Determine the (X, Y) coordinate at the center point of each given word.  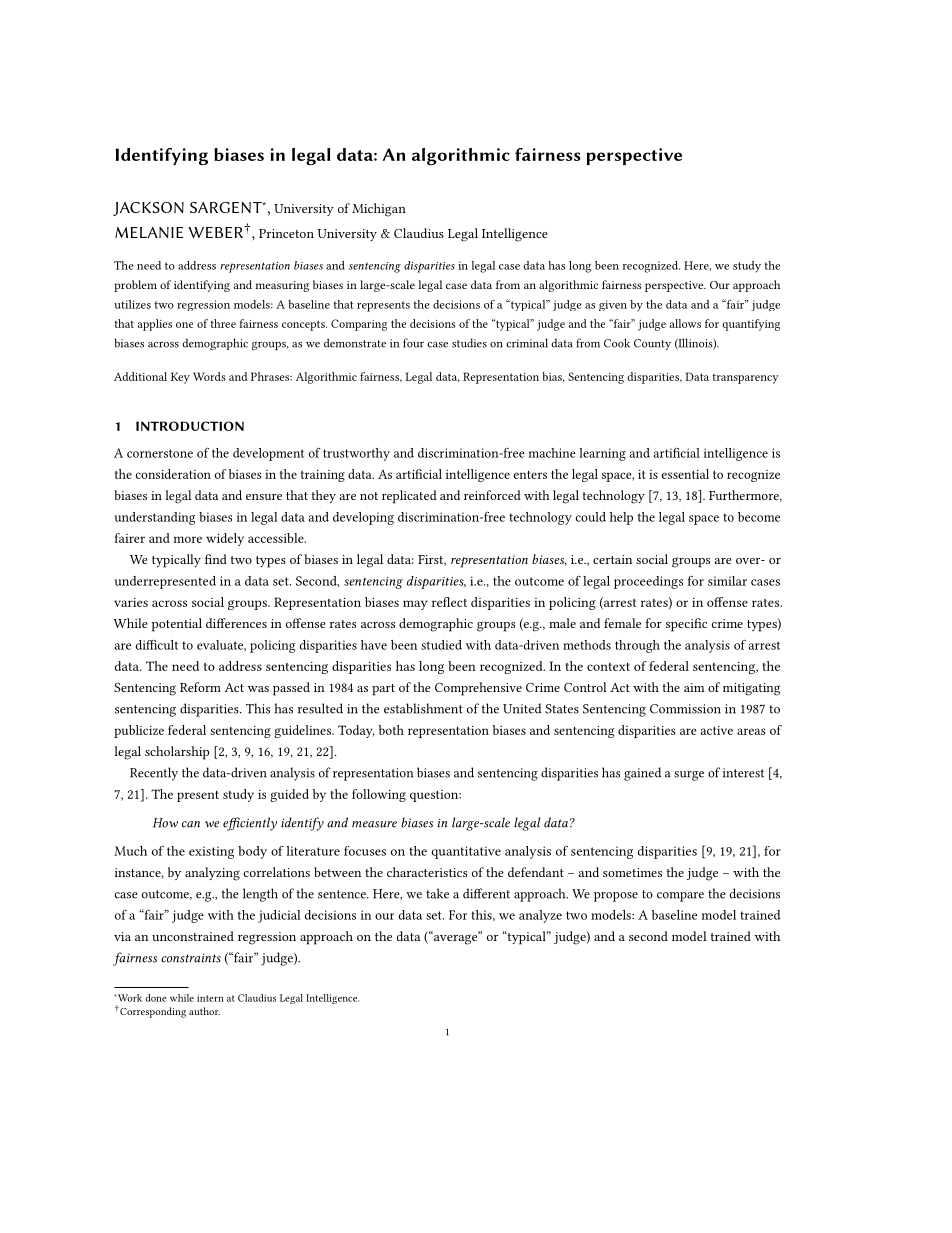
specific (686, 625)
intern (210, 998)
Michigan (379, 210)
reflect (449, 602)
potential (177, 625)
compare (680, 897)
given (613, 305)
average (455, 938)
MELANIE (149, 232)
